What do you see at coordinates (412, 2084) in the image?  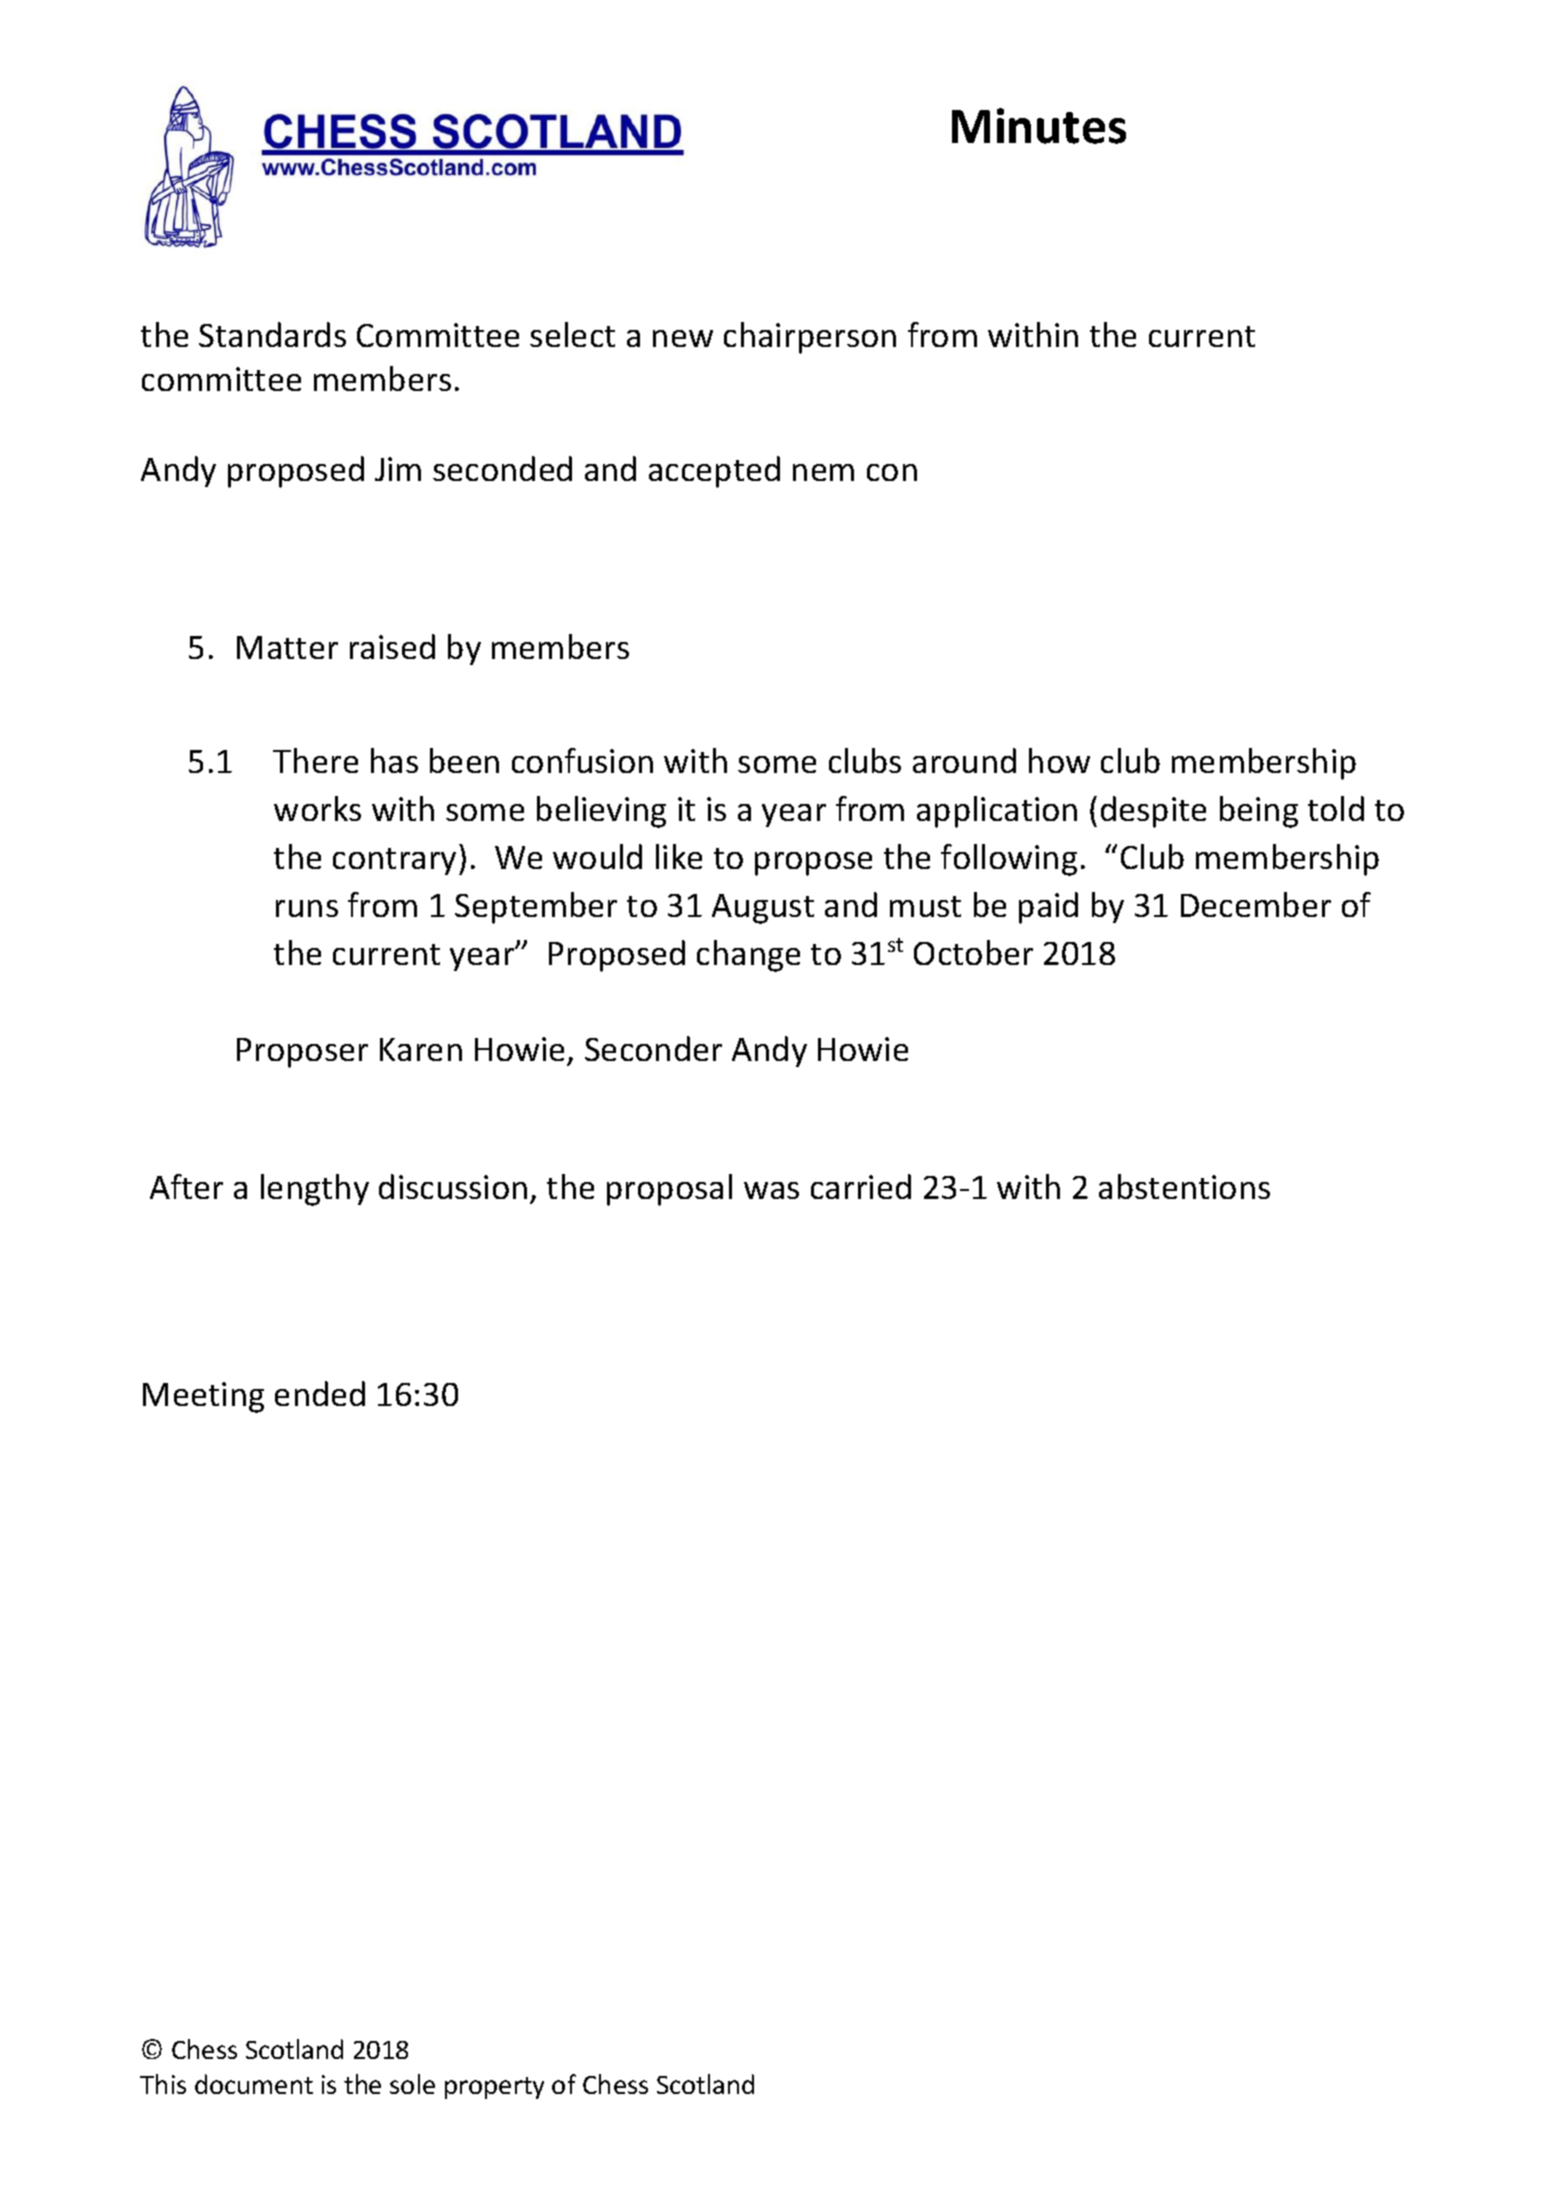 I see `sole` at bounding box center [412, 2084].
